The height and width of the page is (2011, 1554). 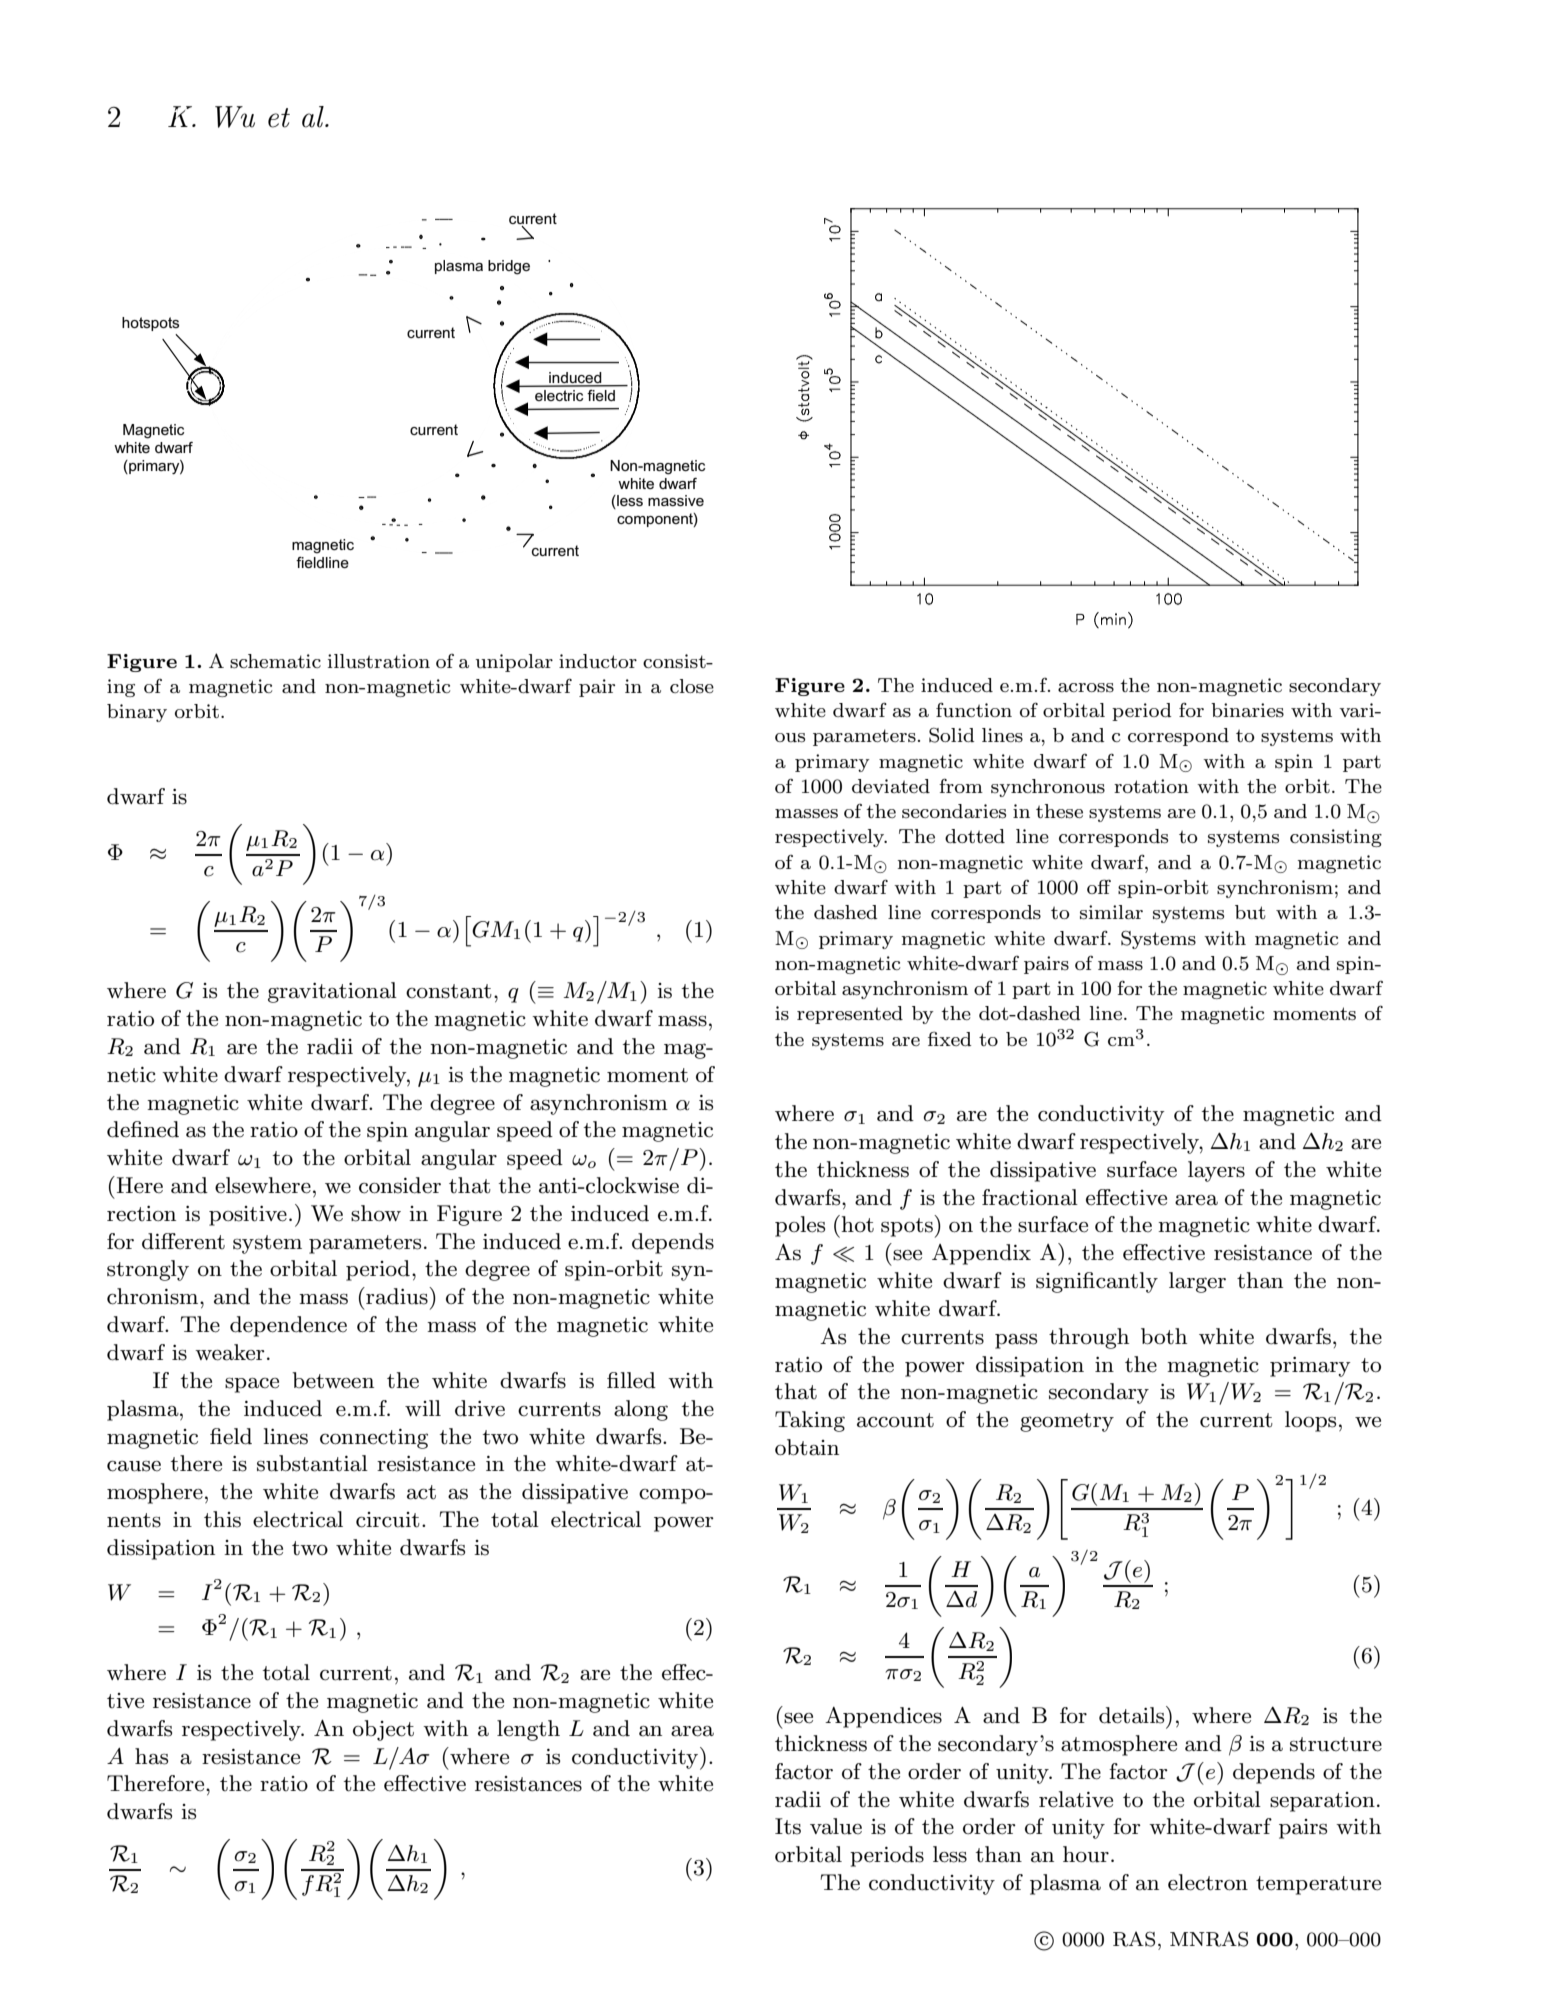 I want to click on obtain, so click(x=807, y=1447).
